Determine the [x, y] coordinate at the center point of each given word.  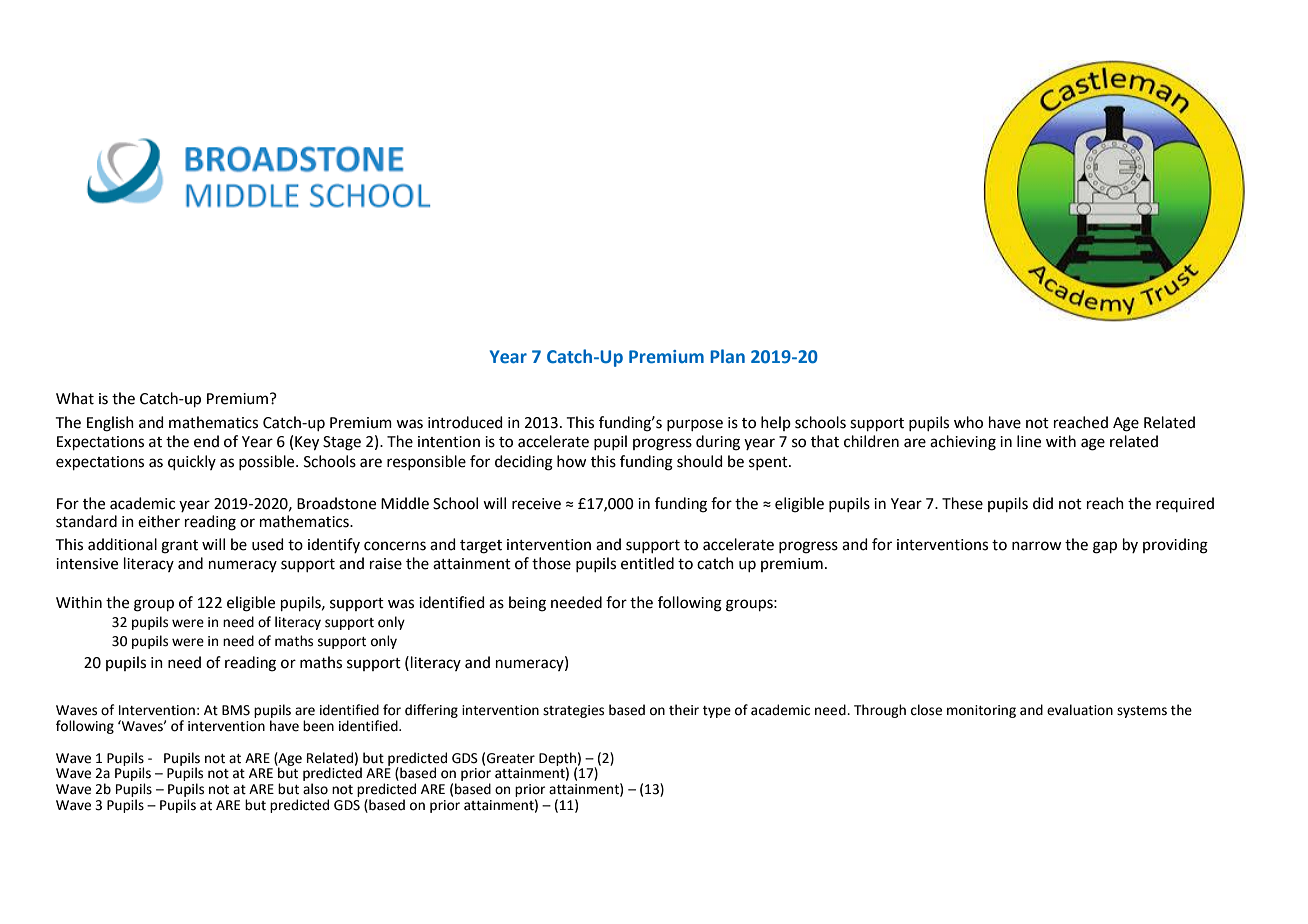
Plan [727, 356]
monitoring [981, 711]
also [315, 789]
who [968, 422]
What [75, 398]
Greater [511, 758]
